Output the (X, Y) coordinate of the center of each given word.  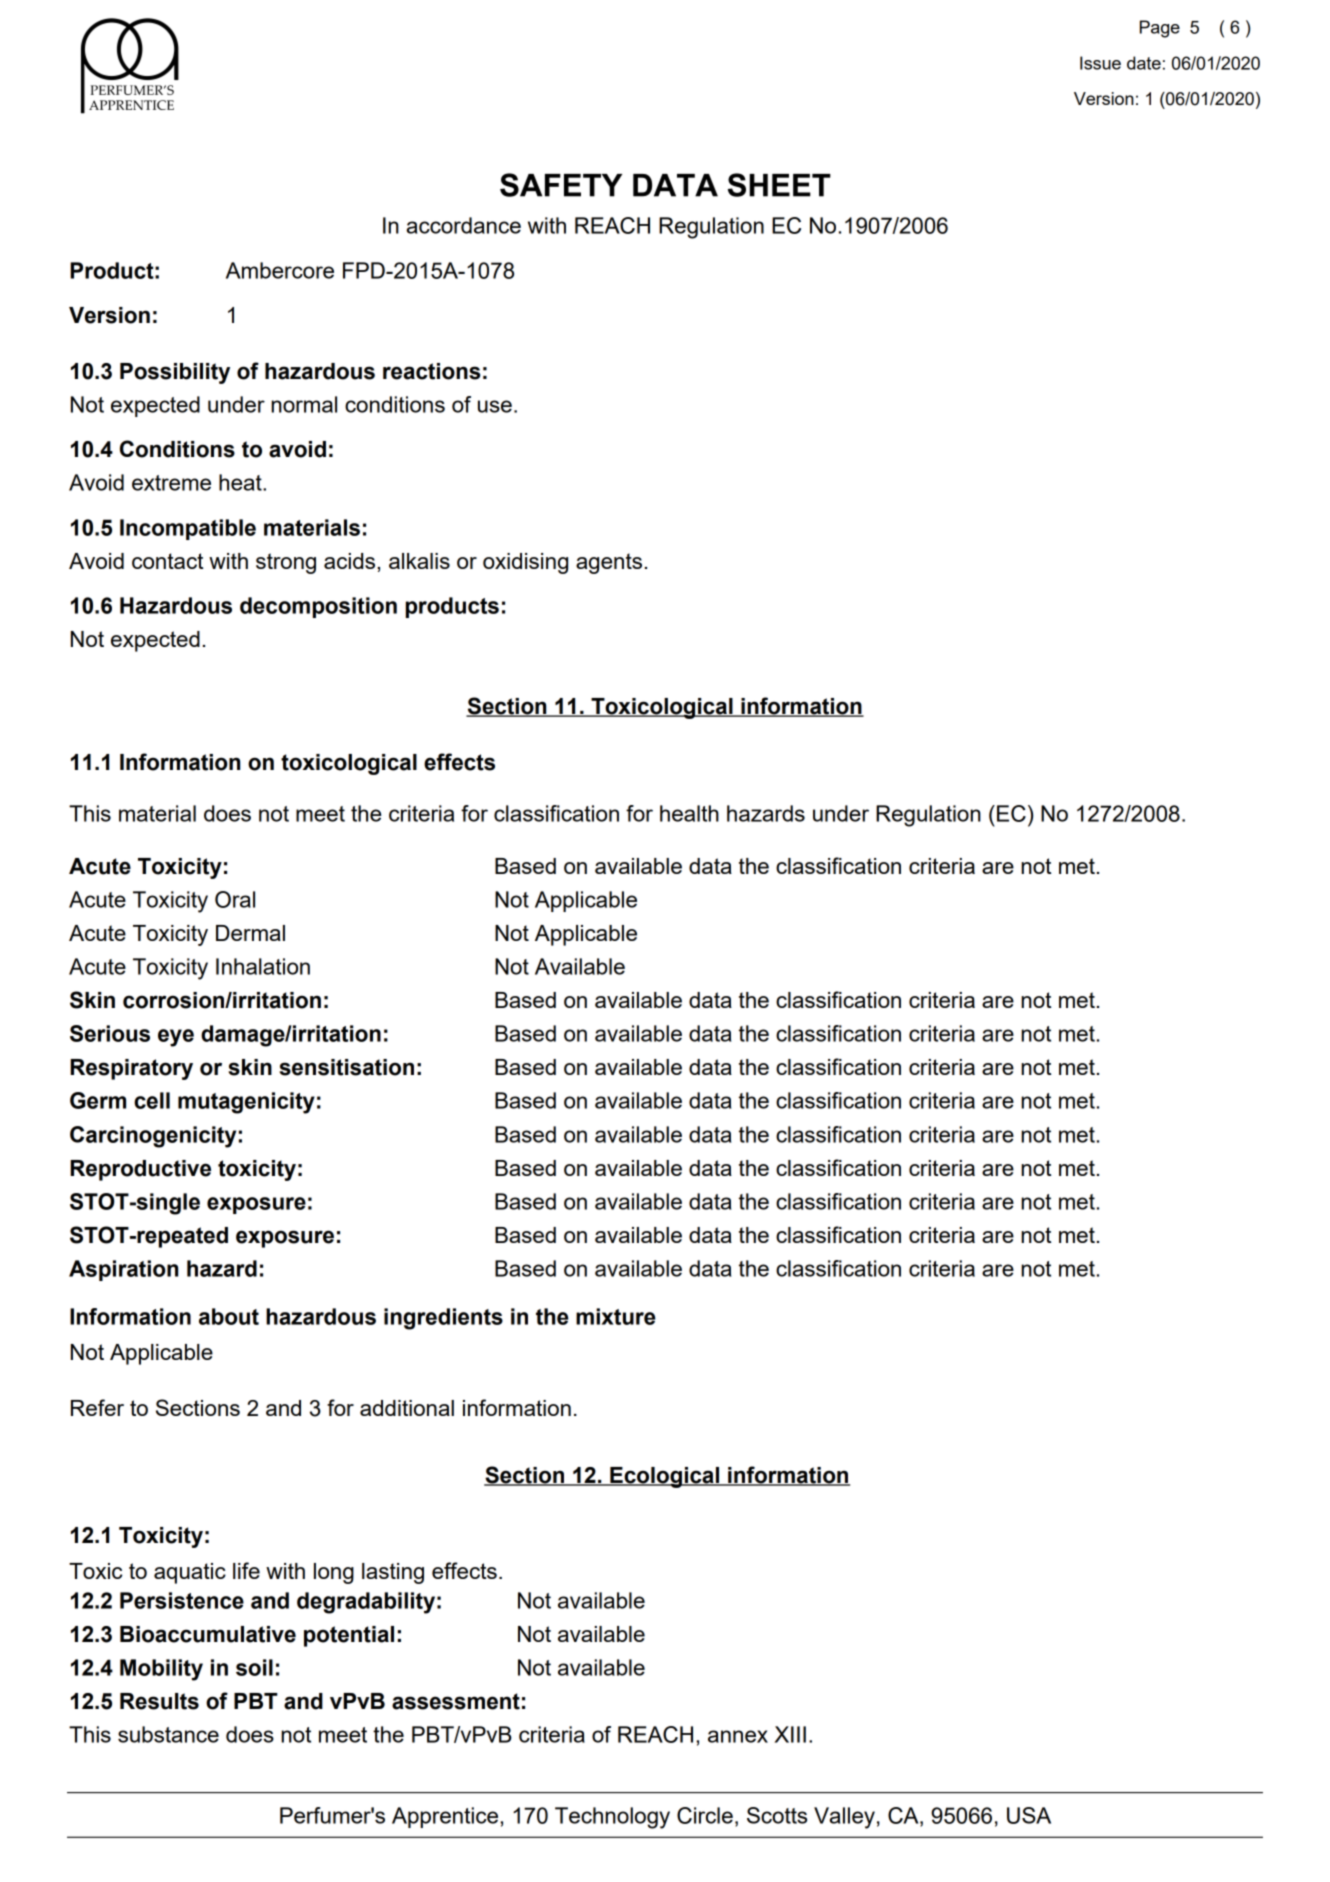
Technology (612, 1818)
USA (1029, 1815)
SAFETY (561, 185)
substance (168, 1734)
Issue (1100, 63)
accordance (463, 225)
